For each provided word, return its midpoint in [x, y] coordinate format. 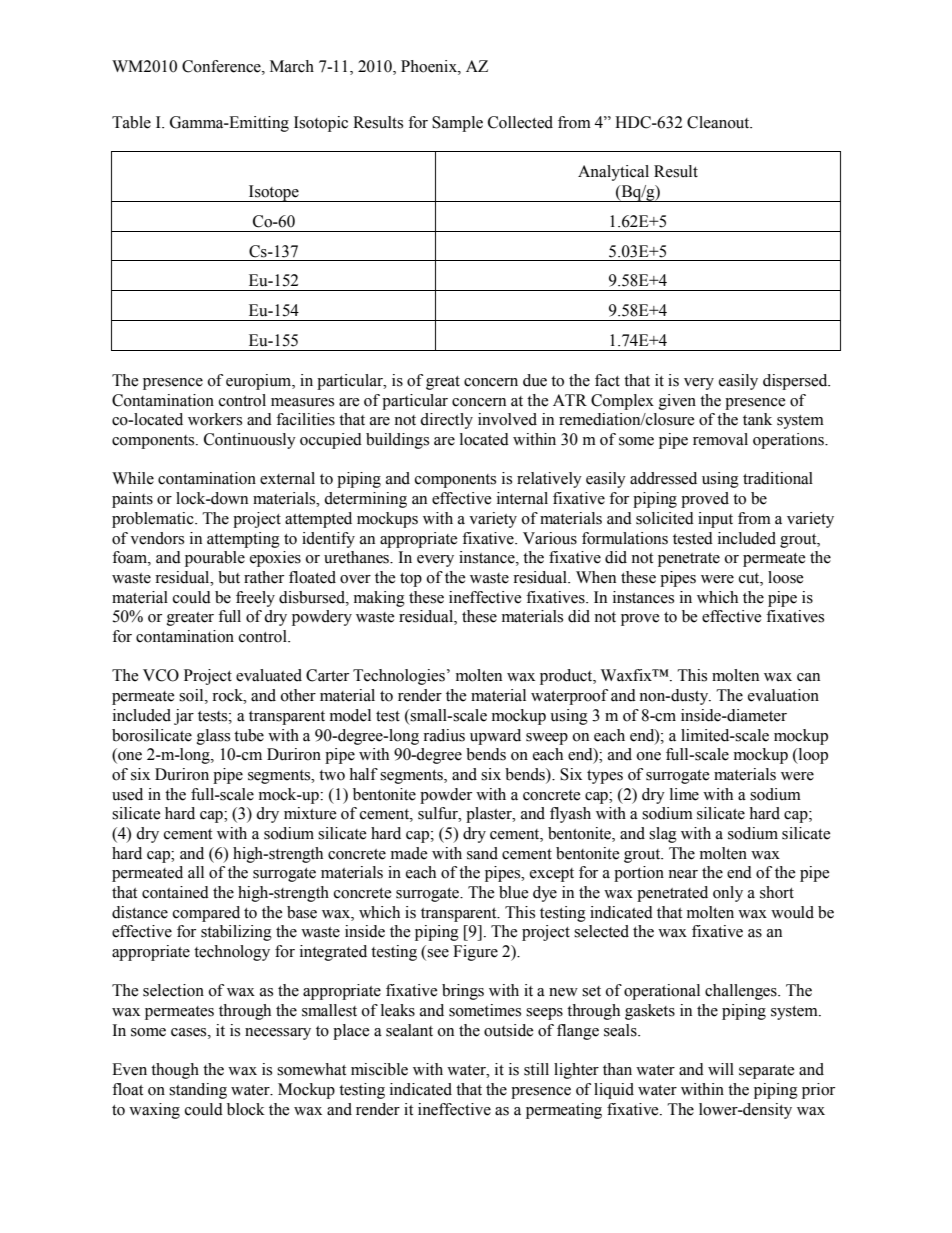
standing [198, 1091]
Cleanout [719, 122]
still [536, 1069]
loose [786, 577]
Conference [222, 66]
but [229, 577]
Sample [457, 124]
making [379, 599]
